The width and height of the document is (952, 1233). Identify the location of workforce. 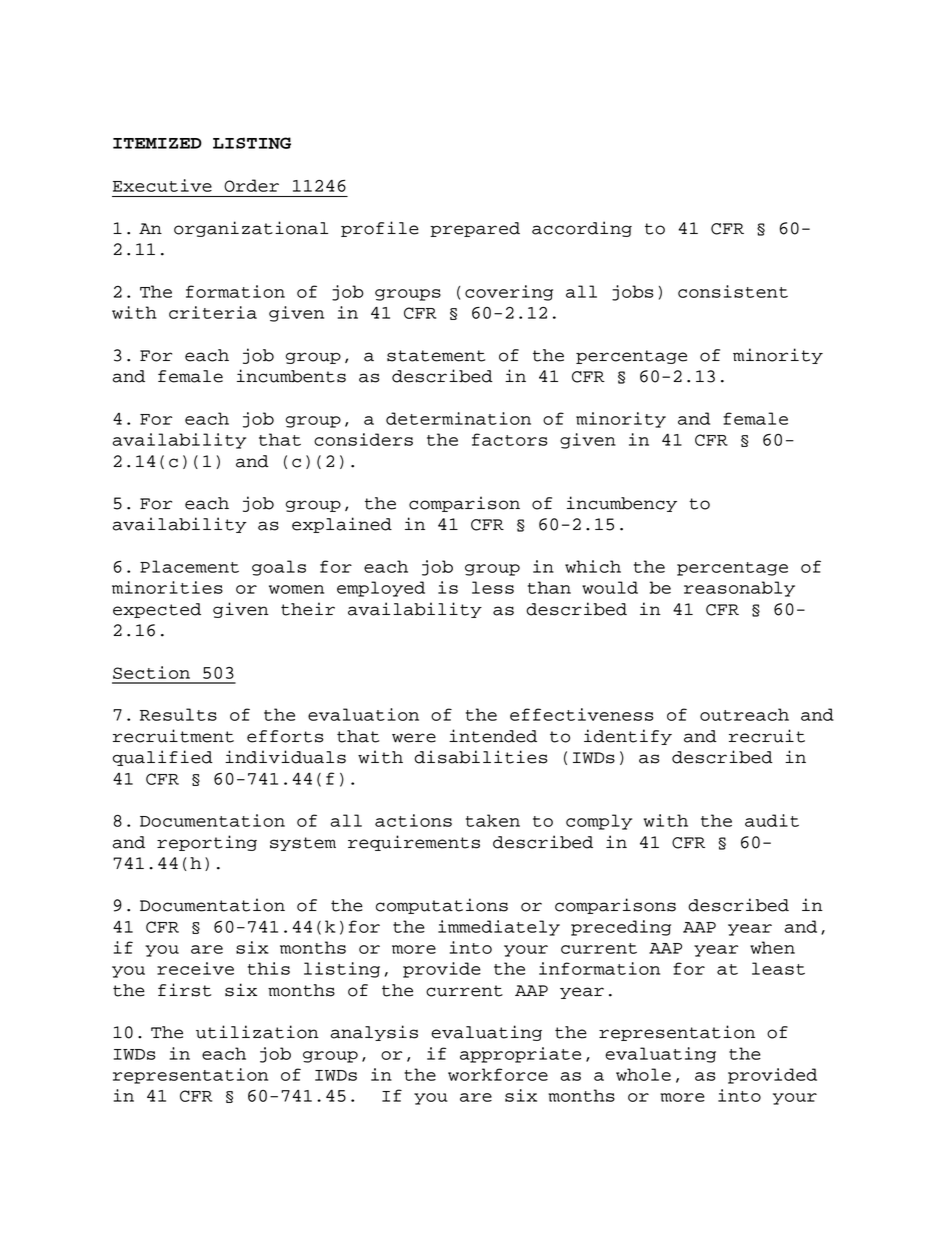
(498, 1074).
